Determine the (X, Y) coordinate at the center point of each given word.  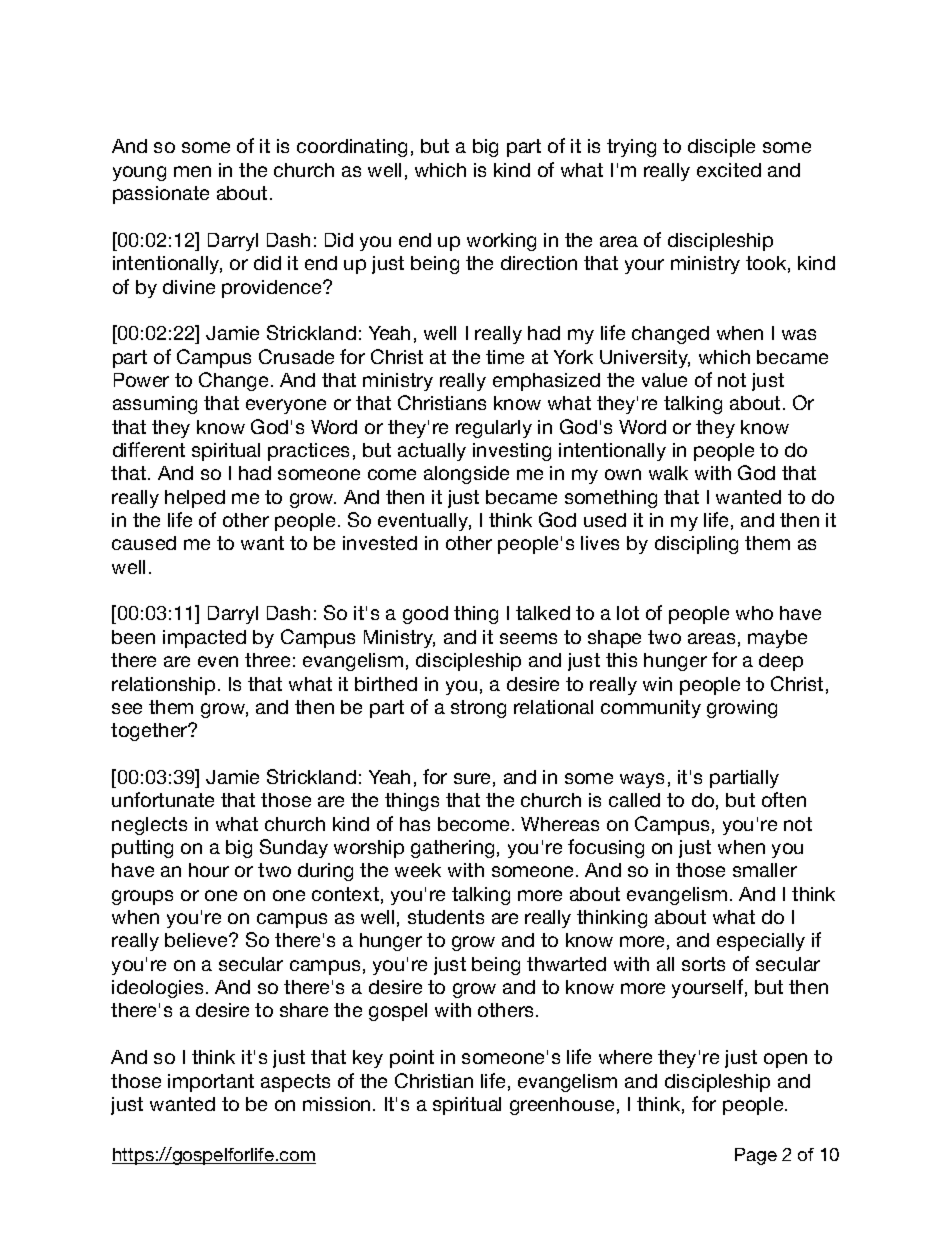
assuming (155, 405)
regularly (494, 429)
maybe (777, 639)
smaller (765, 870)
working (501, 242)
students (446, 917)
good (425, 615)
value (664, 380)
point (412, 1059)
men (192, 171)
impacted (204, 639)
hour (209, 870)
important (211, 1083)
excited (729, 170)
